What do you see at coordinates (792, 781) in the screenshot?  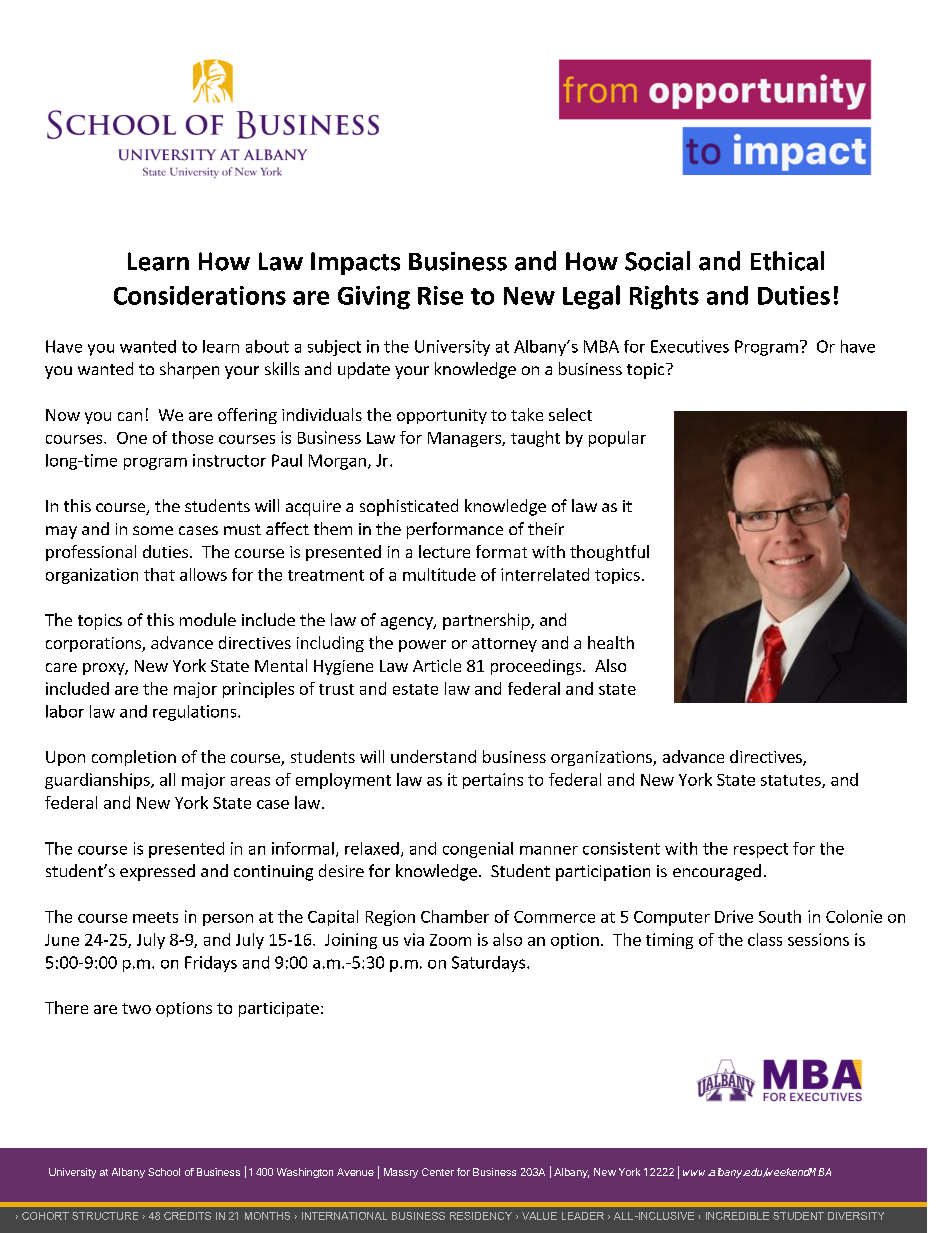 I see `statutes` at bounding box center [792, 781].
